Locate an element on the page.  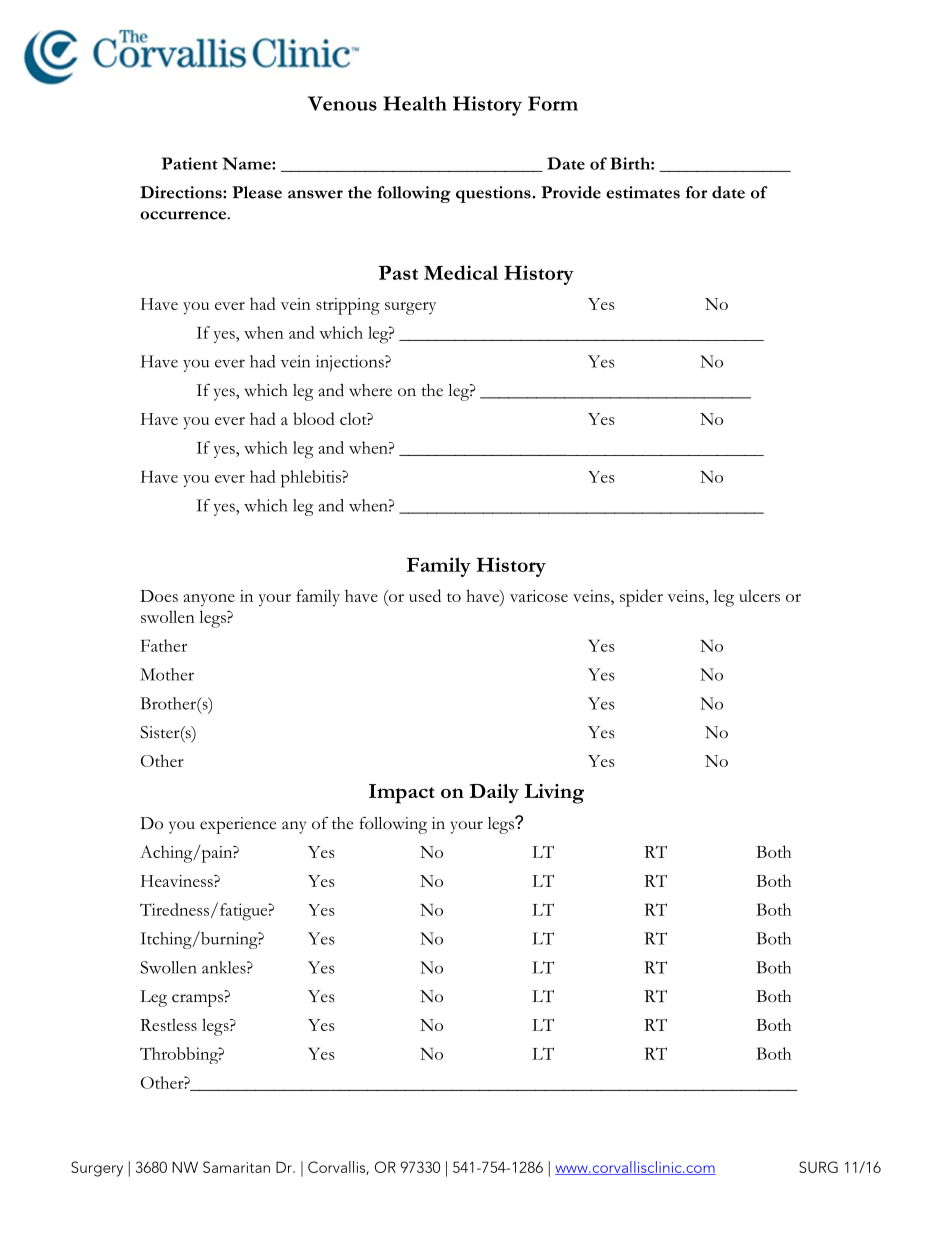
ulcers is located at coordinates (759, 595).
